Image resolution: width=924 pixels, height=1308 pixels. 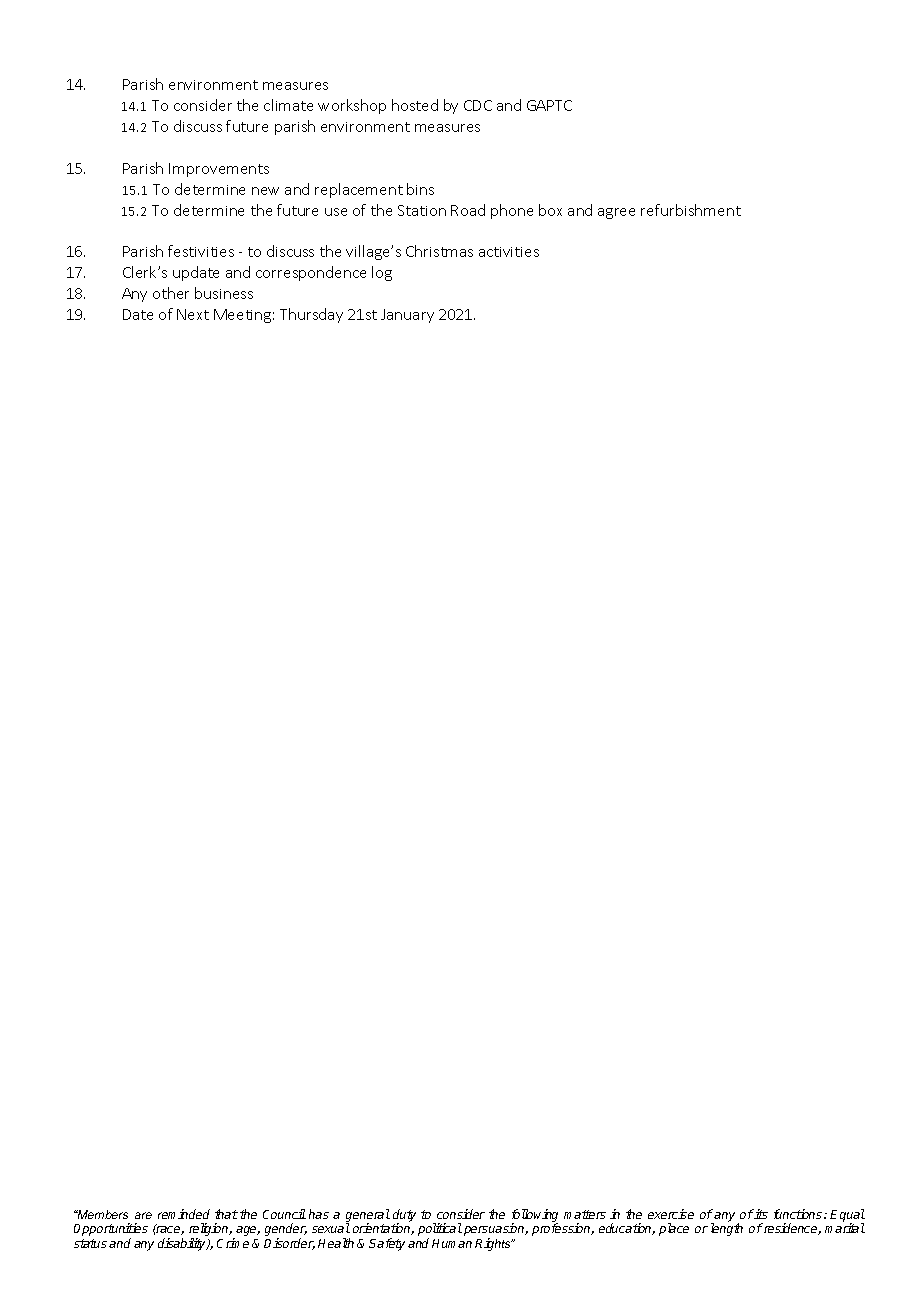 I want to click on Improvements, so click(x=219, y=170).
